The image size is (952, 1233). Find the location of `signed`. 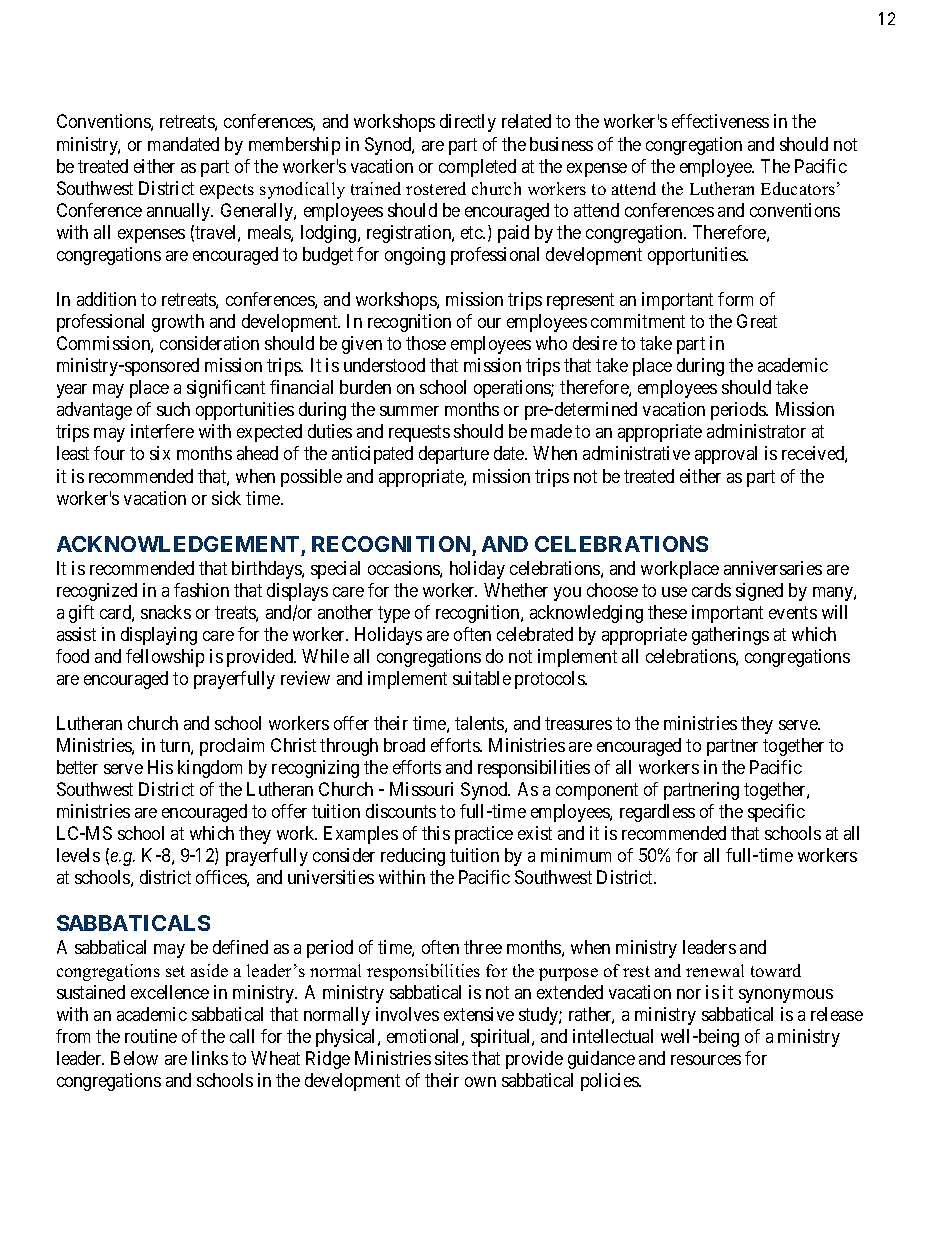

signed is located at coordinates (759, 592).
